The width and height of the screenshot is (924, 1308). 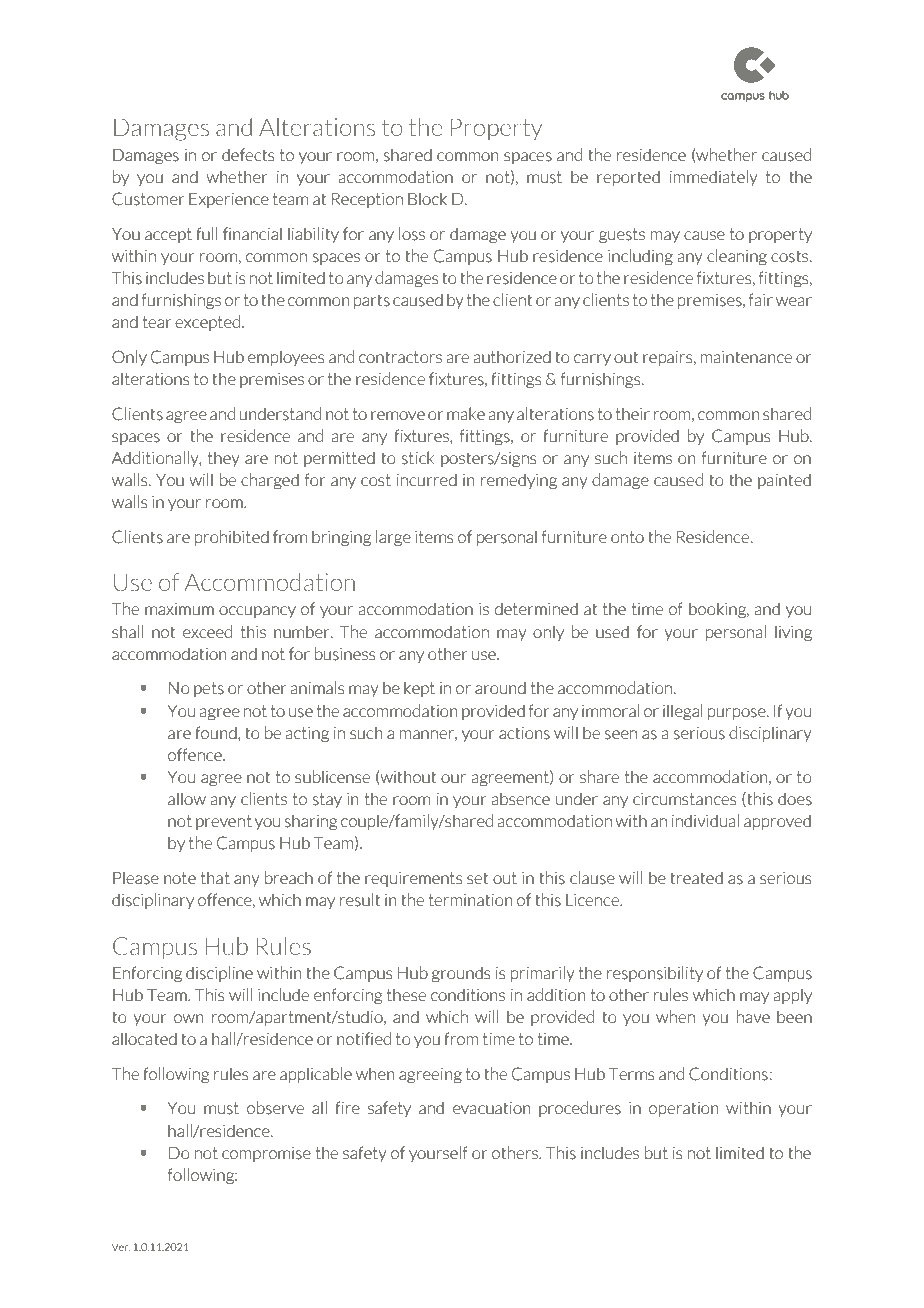 What do you see at coordinates (229, 200) in the screenshot?
I see `Experience` at bounding box center [229, 200].
